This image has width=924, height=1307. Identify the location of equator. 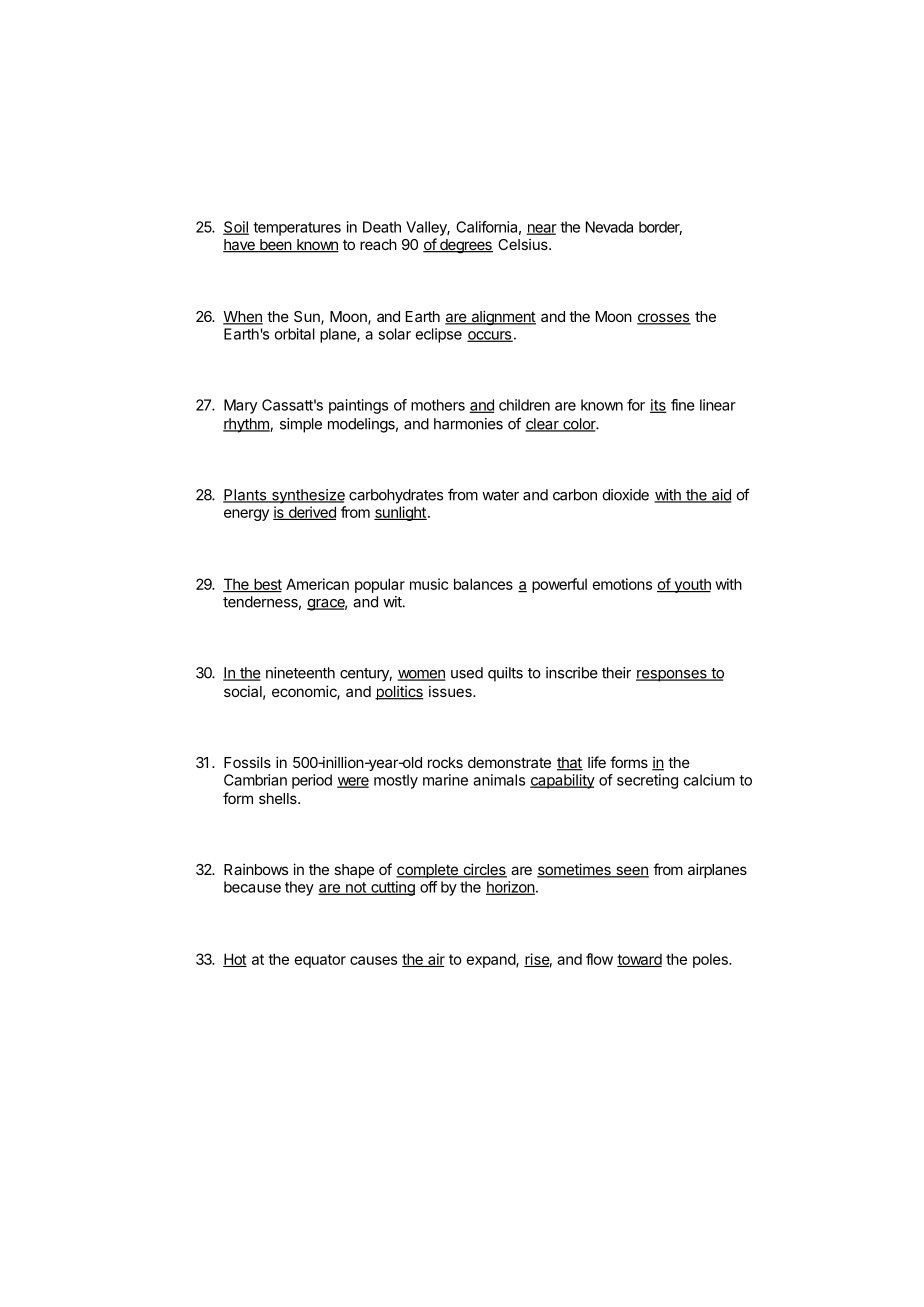
(320, 961).
